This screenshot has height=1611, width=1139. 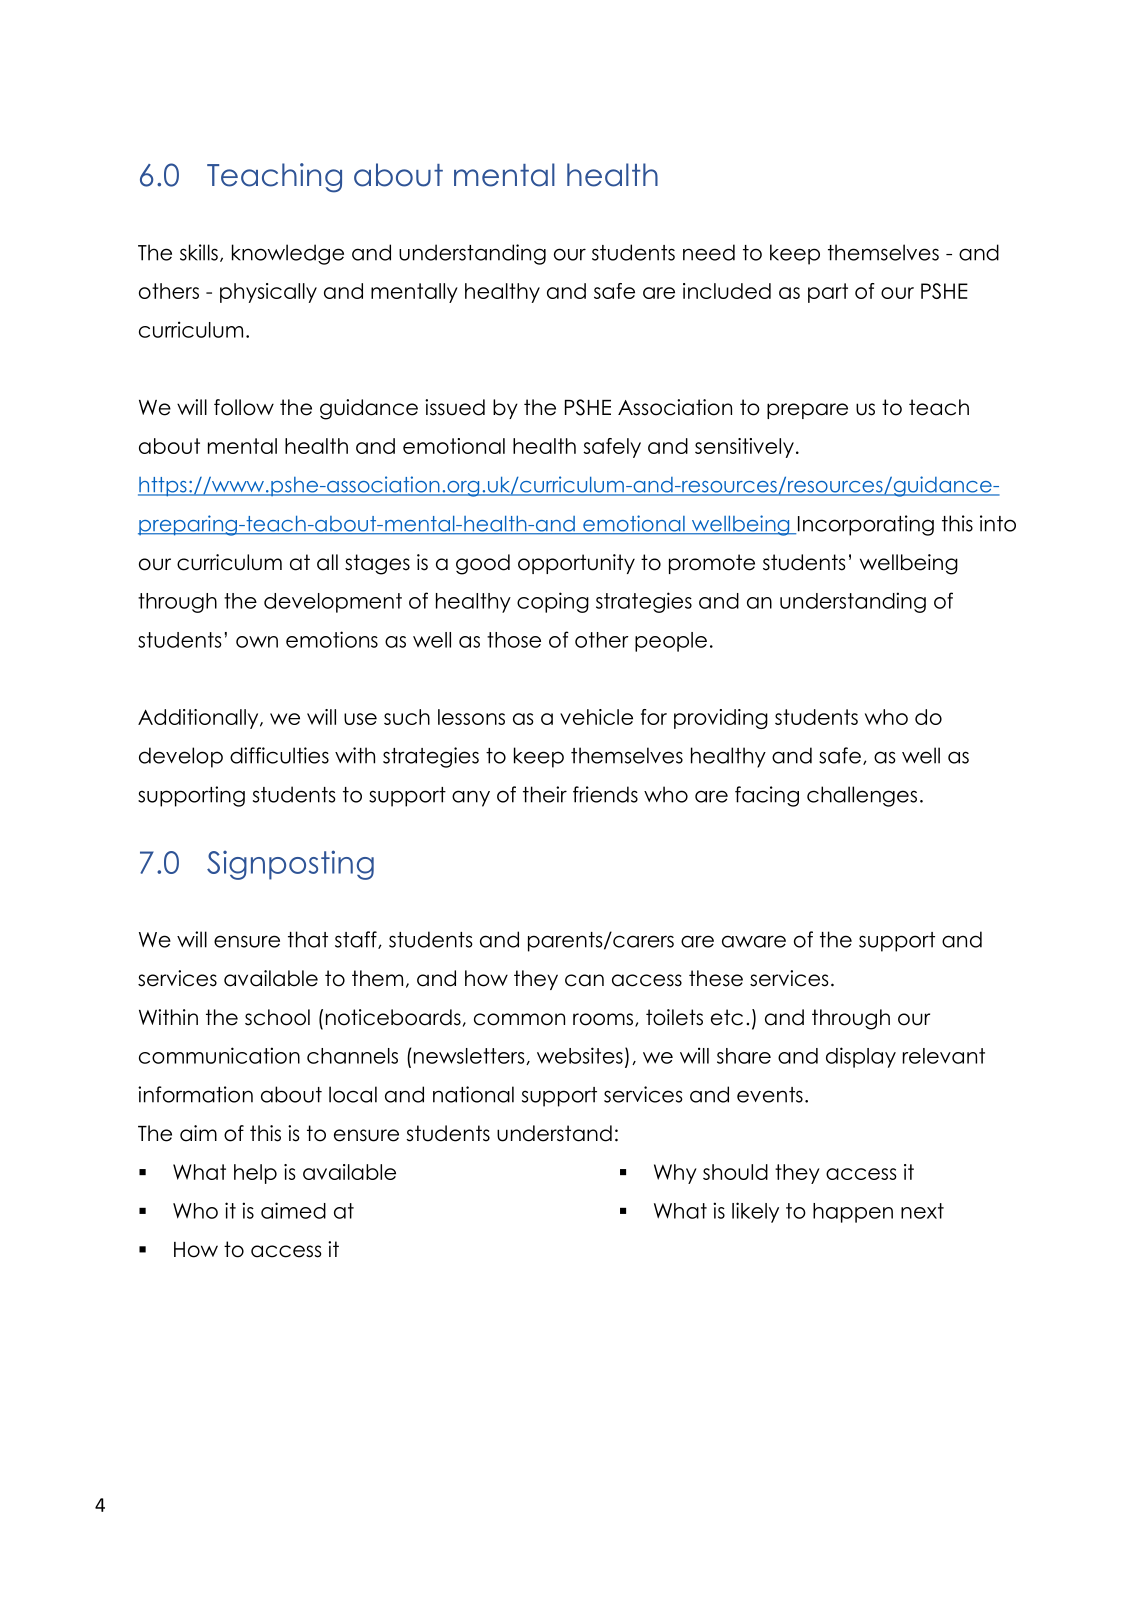 I want to click on follow, so click(x=244, y=407).
